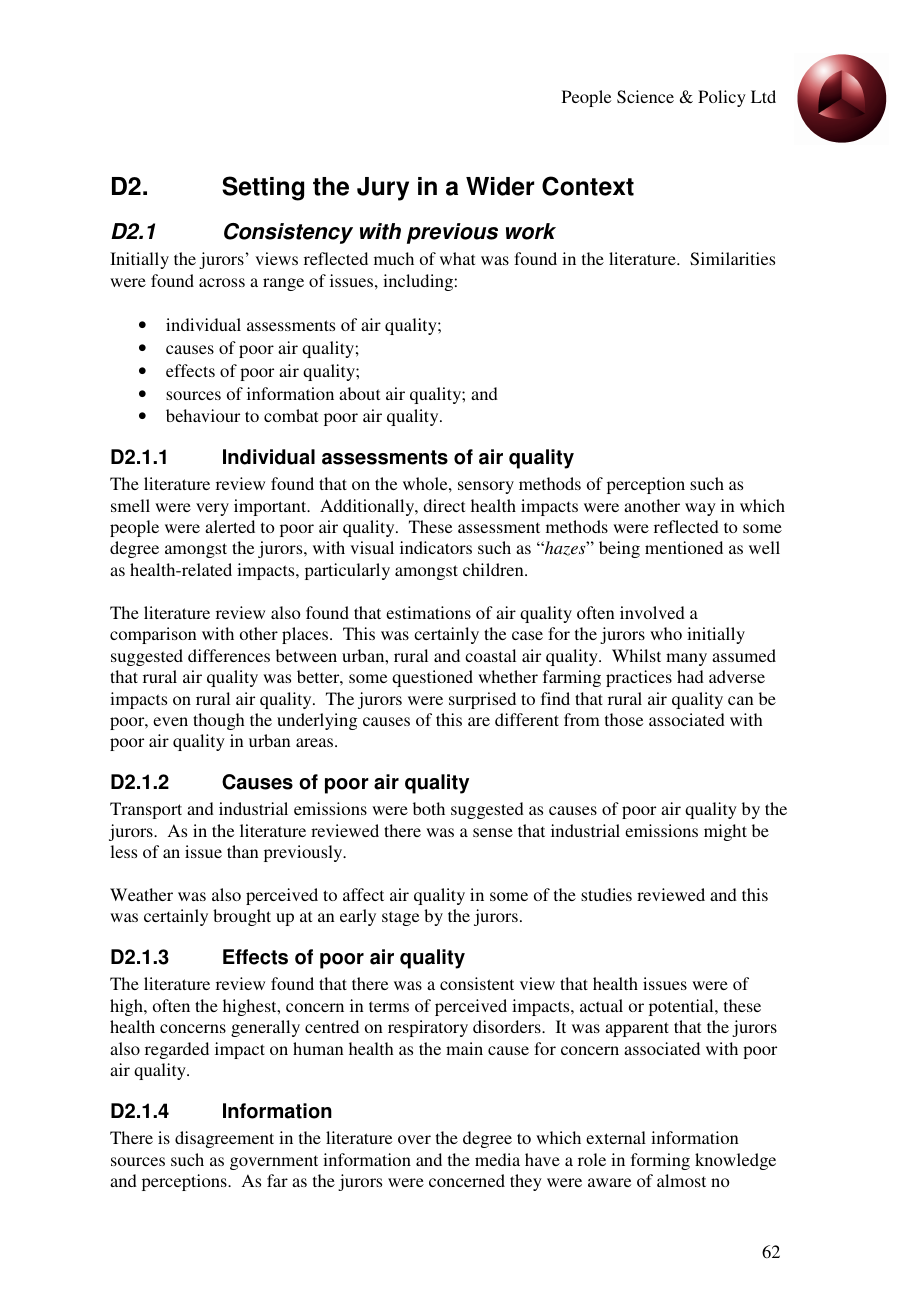 This page has height=1308, width=924. Describe the element at coordinates (400, 918) in the page. I see `stage` at that location.
